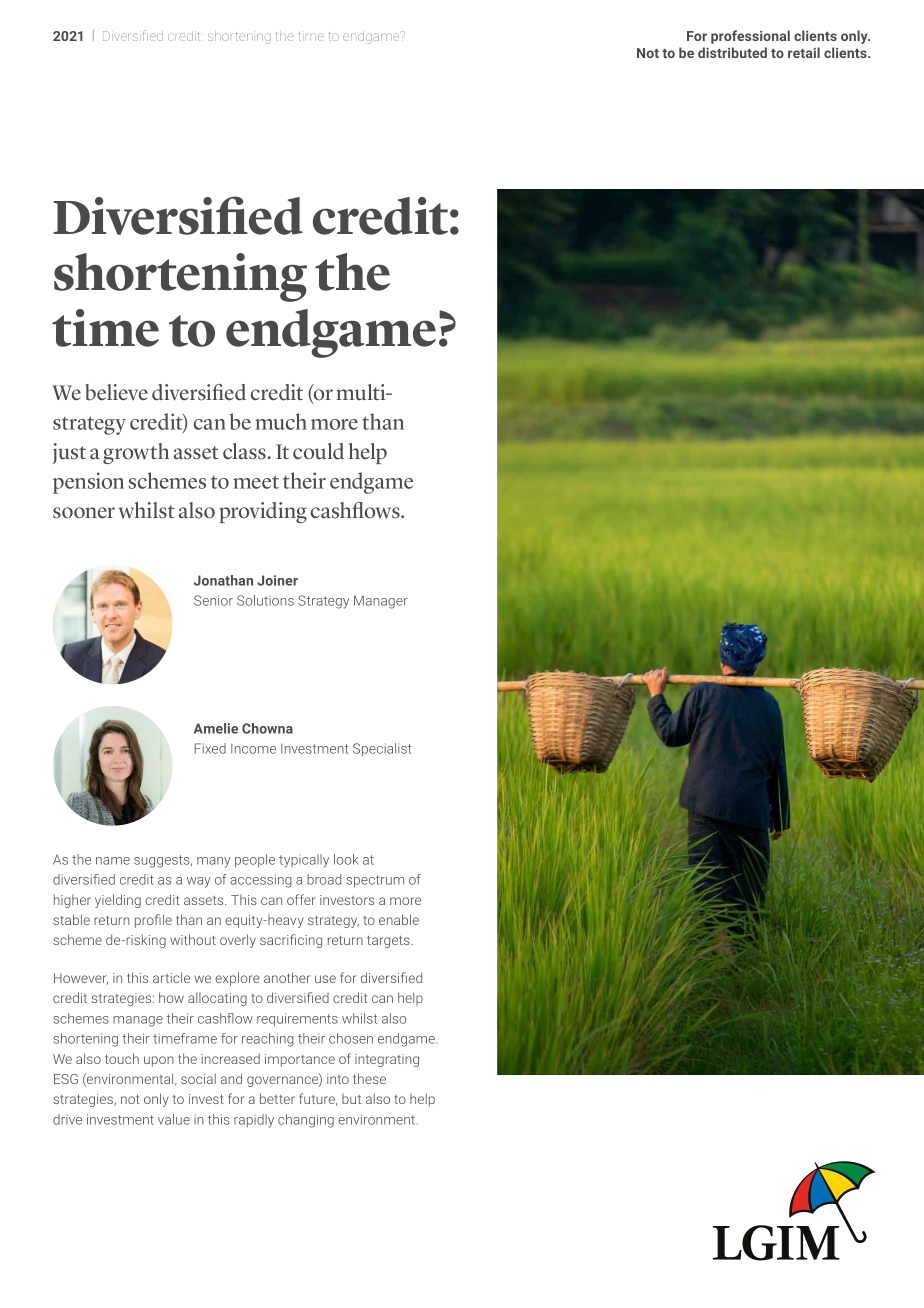 This screenshot has width=924, height=1308. Describe the element at coordinates (369, 1078) in the screenshot. I see `these` at that location.
